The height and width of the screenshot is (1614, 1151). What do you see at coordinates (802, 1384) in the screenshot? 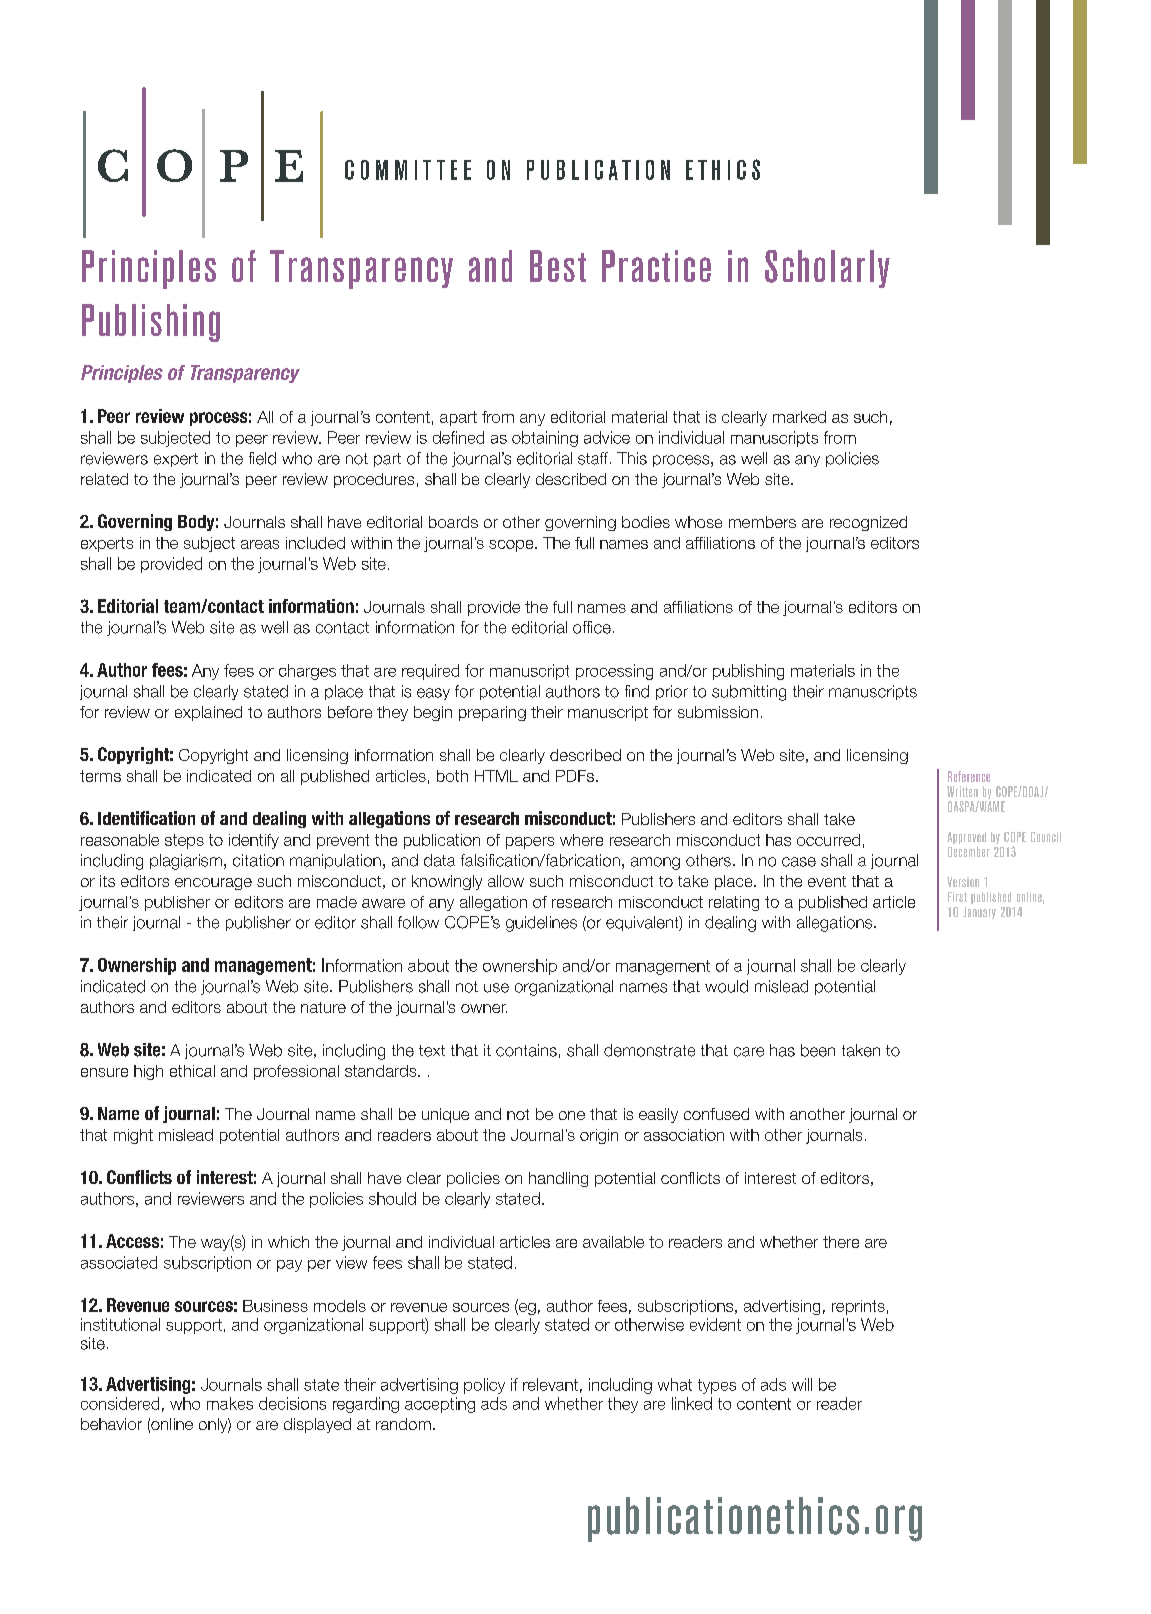
I see `will` at bounding box center [802, 1384].
